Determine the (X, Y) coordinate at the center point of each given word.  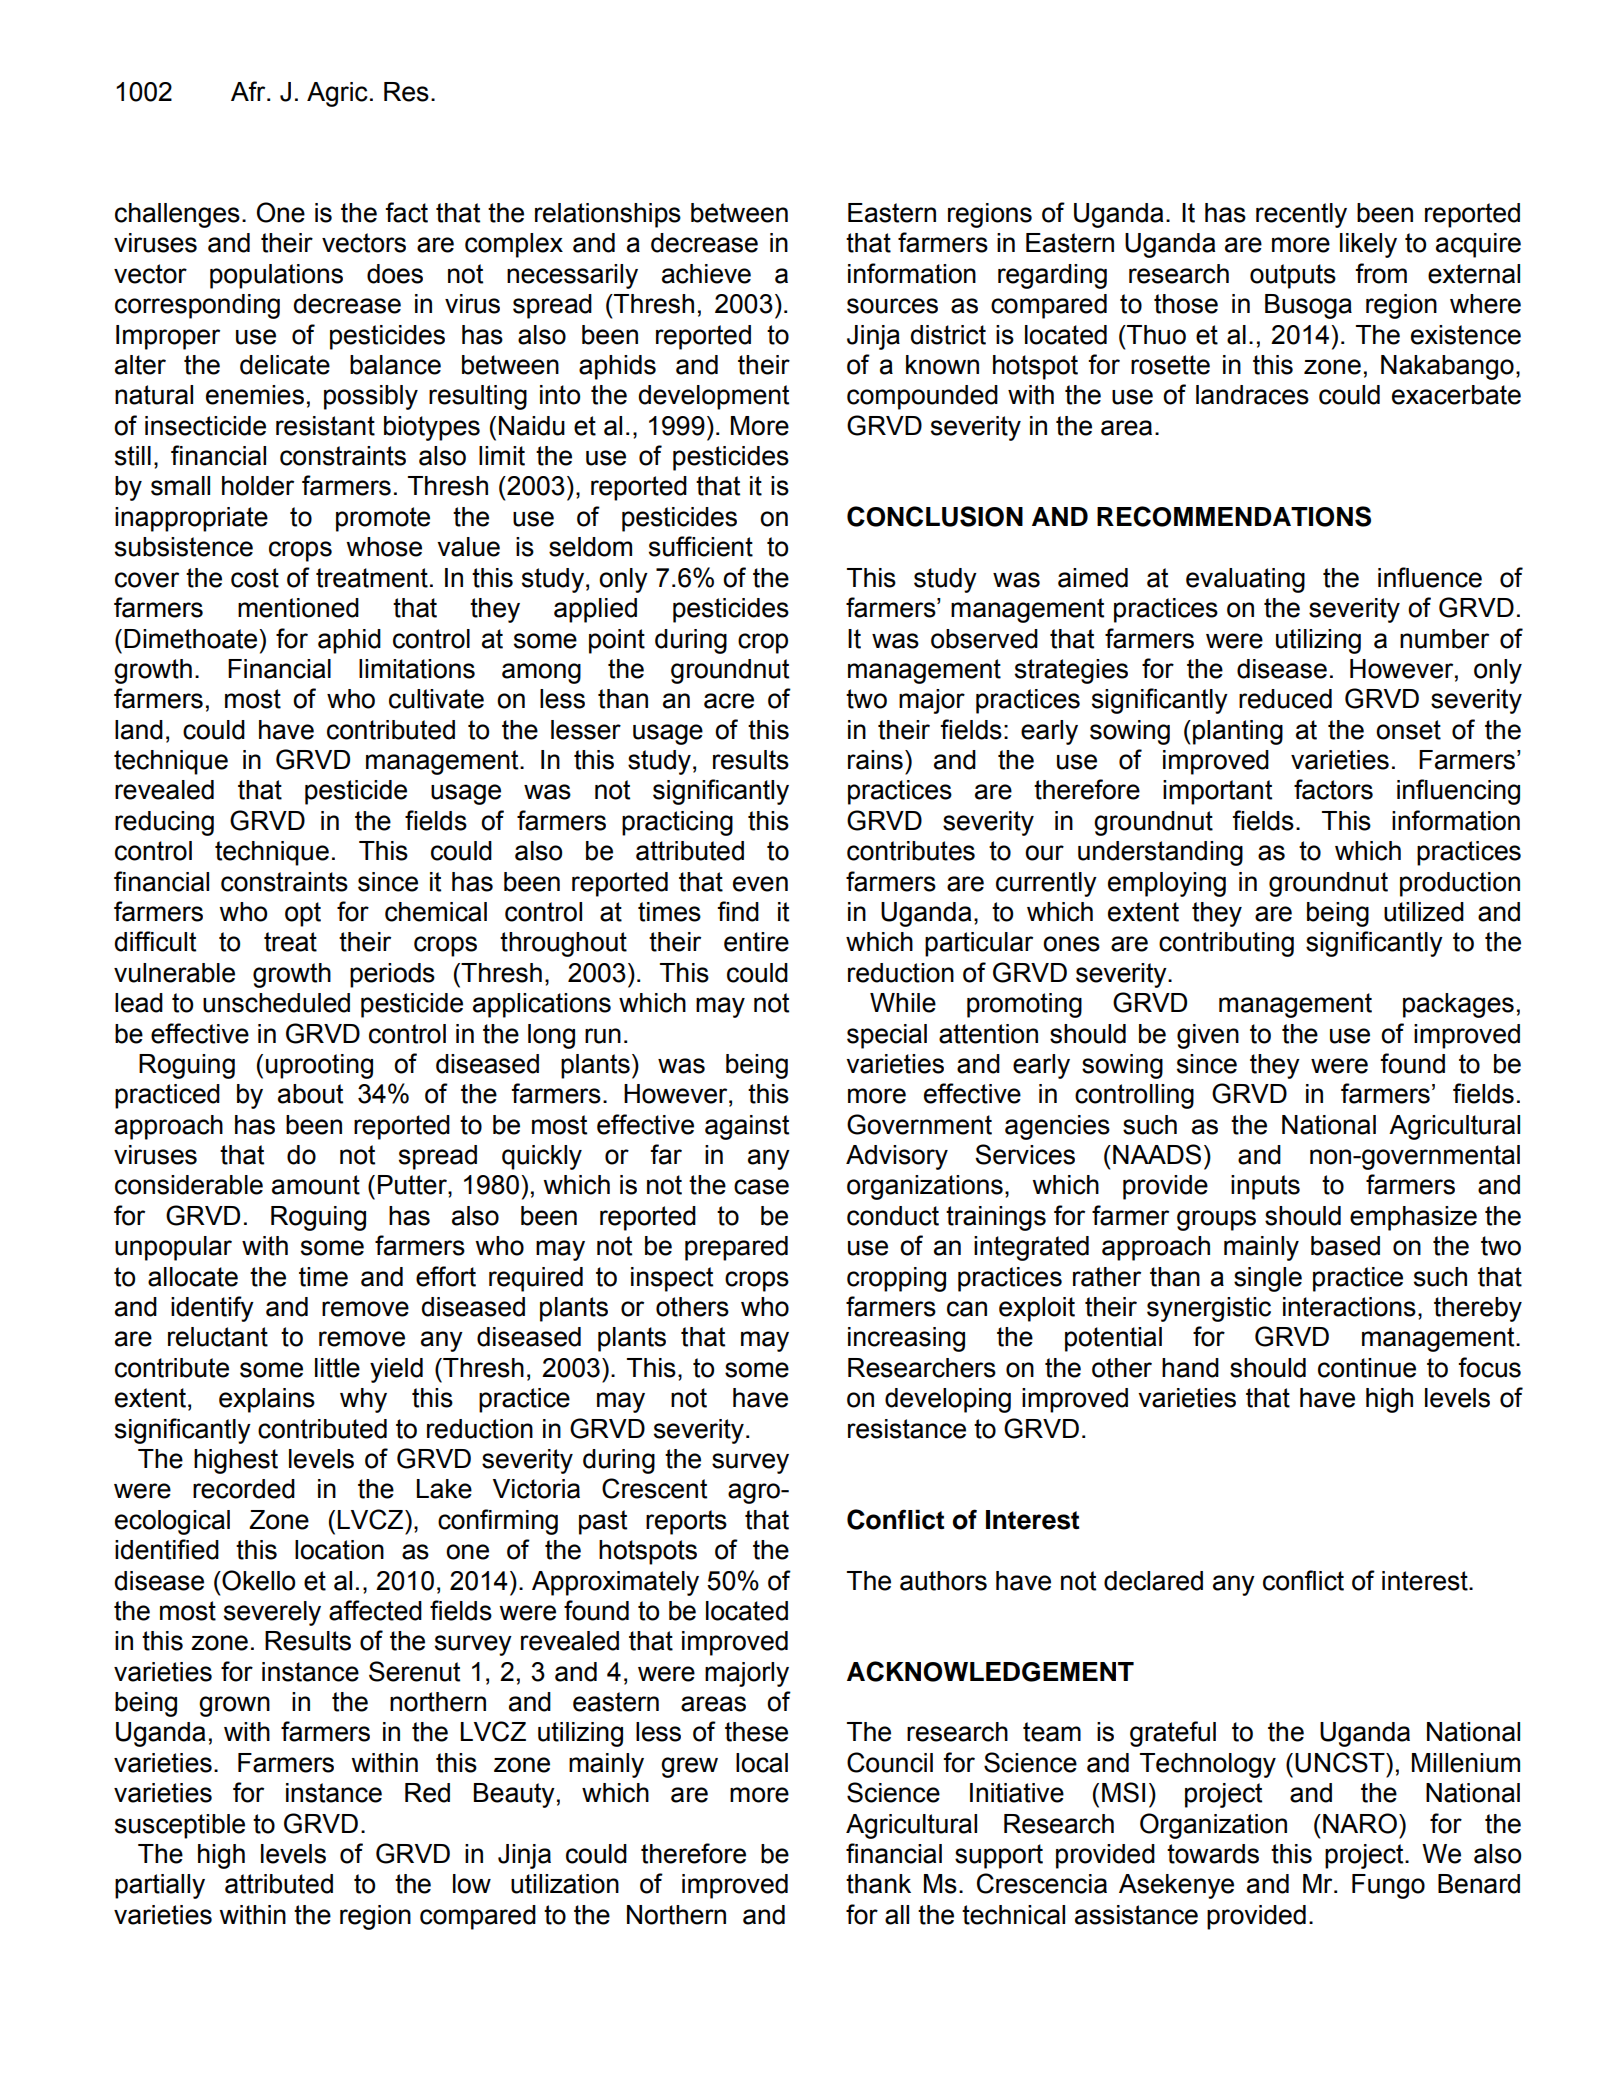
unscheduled (276, 1003)
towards (1213, 1854)
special (887, 1036)
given (1208, 1036)
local (762, 1763)
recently (1301, 215)
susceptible (180, 1826)
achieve (706, 274)
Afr (249, 91)
